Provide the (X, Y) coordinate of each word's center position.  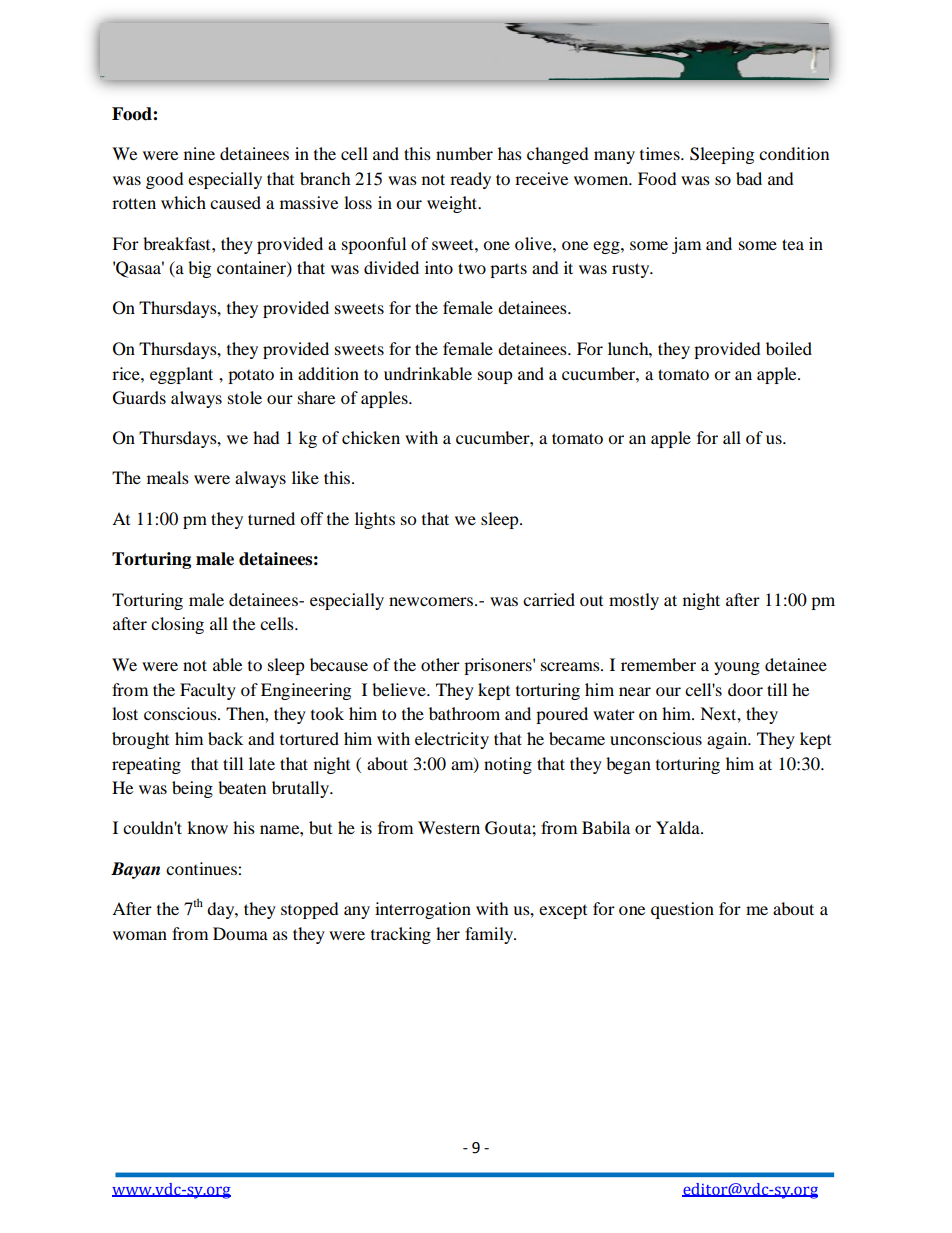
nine (199, 153)
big (199, 269)
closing (177, 625)
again (728, 740)
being (192, 789)
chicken (371, 437)
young (737, 668)
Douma (240, 933)
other (440, 664)
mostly (634, 601)
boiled (789, 348)
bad (749, 178)
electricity (452, 740)
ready (470, 180)
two (472, 268)
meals (168, 477)
